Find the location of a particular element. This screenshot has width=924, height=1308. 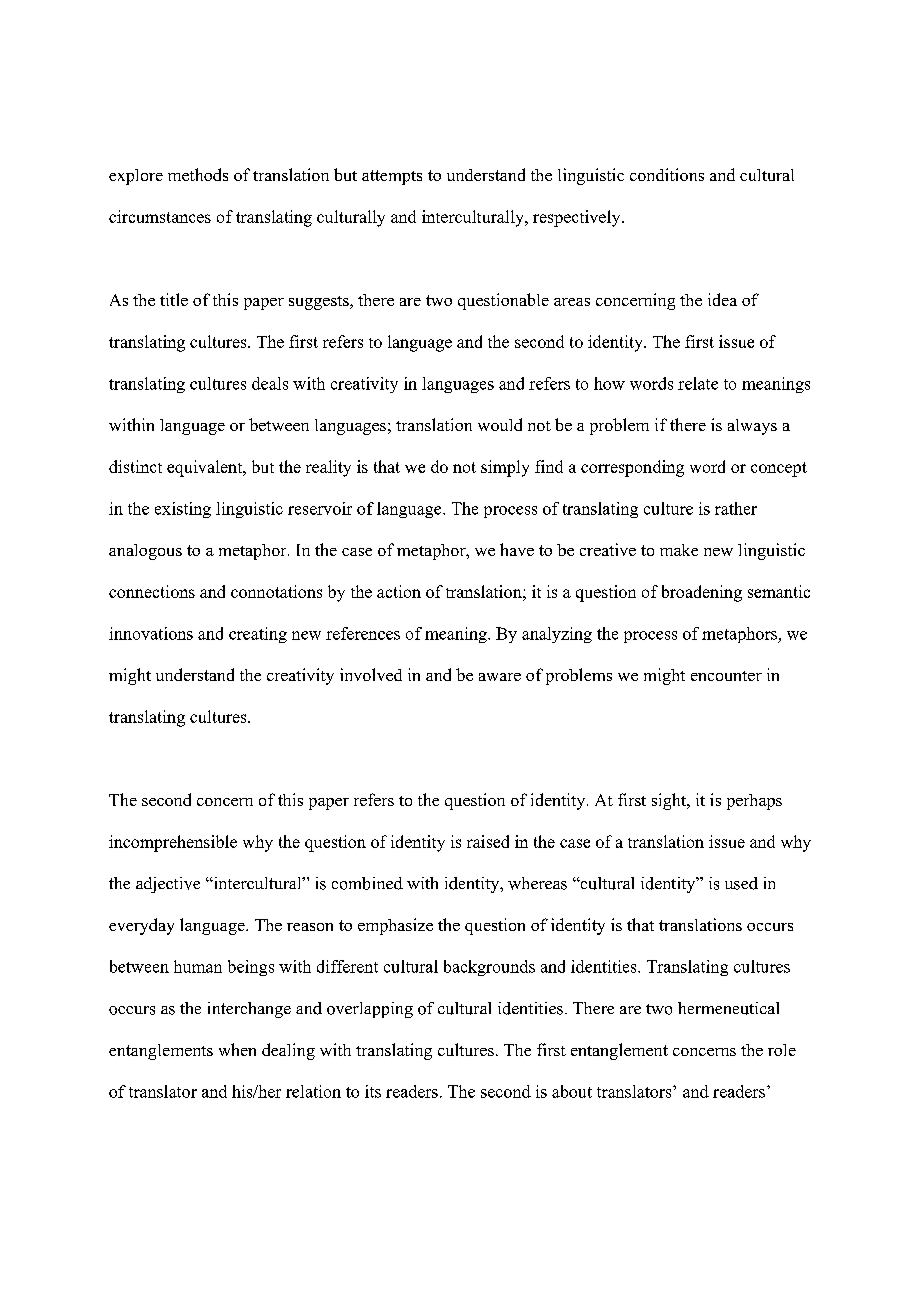

aware is located at coordinates (500, 677).
